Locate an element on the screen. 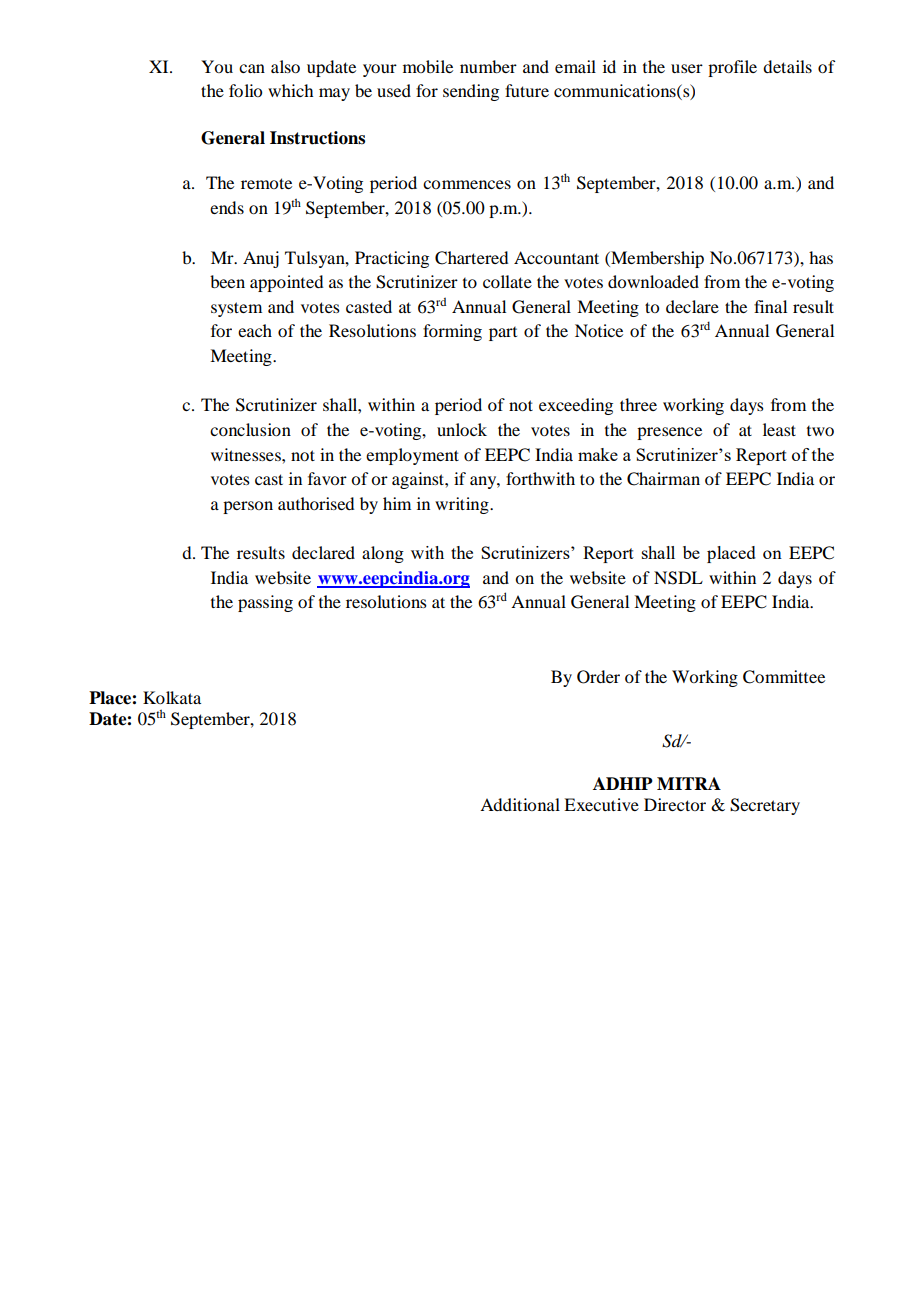  folio is located at coordinates (245, 90).
